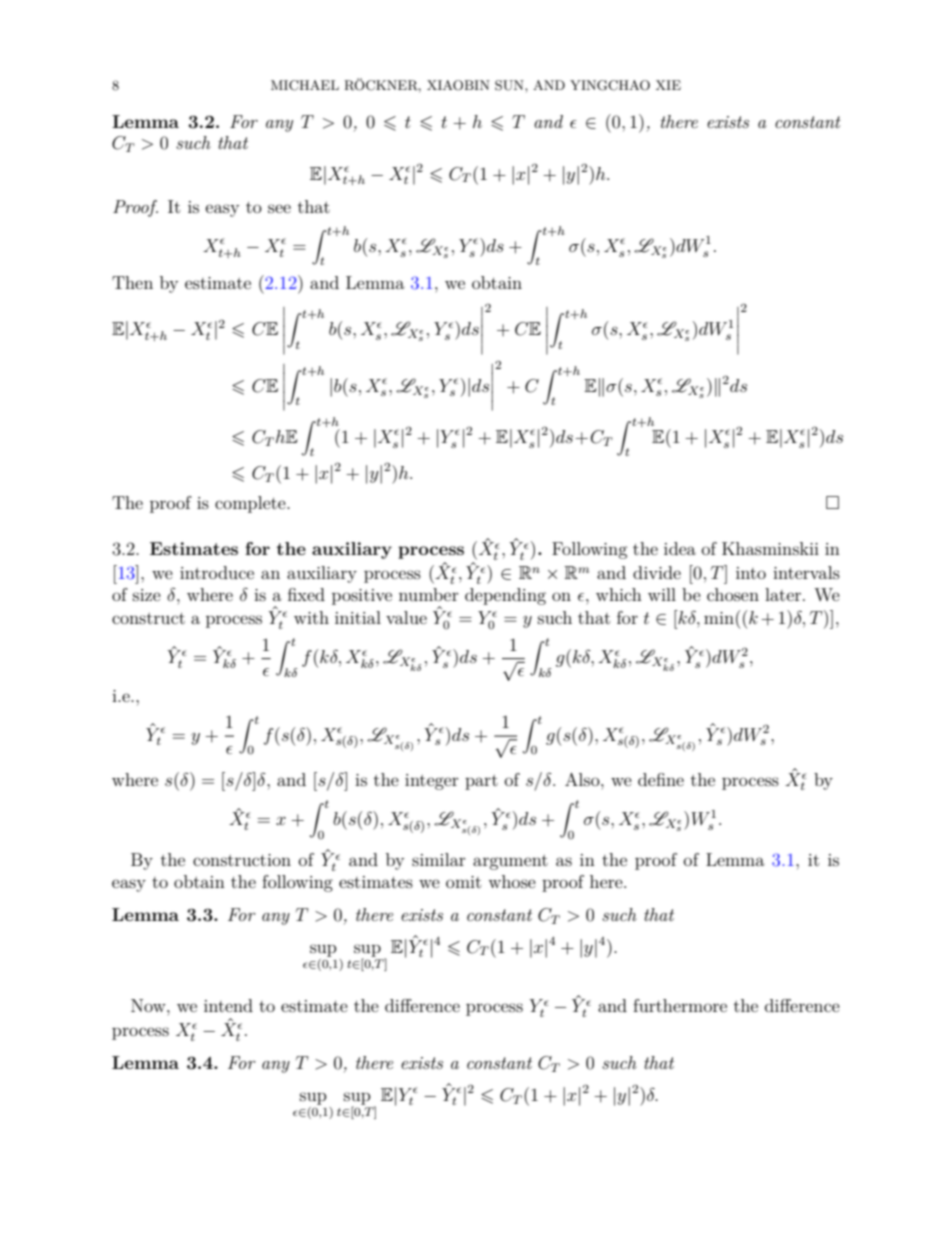 The image size is (952, 1233). I want to click on number, so click(429, 594).
